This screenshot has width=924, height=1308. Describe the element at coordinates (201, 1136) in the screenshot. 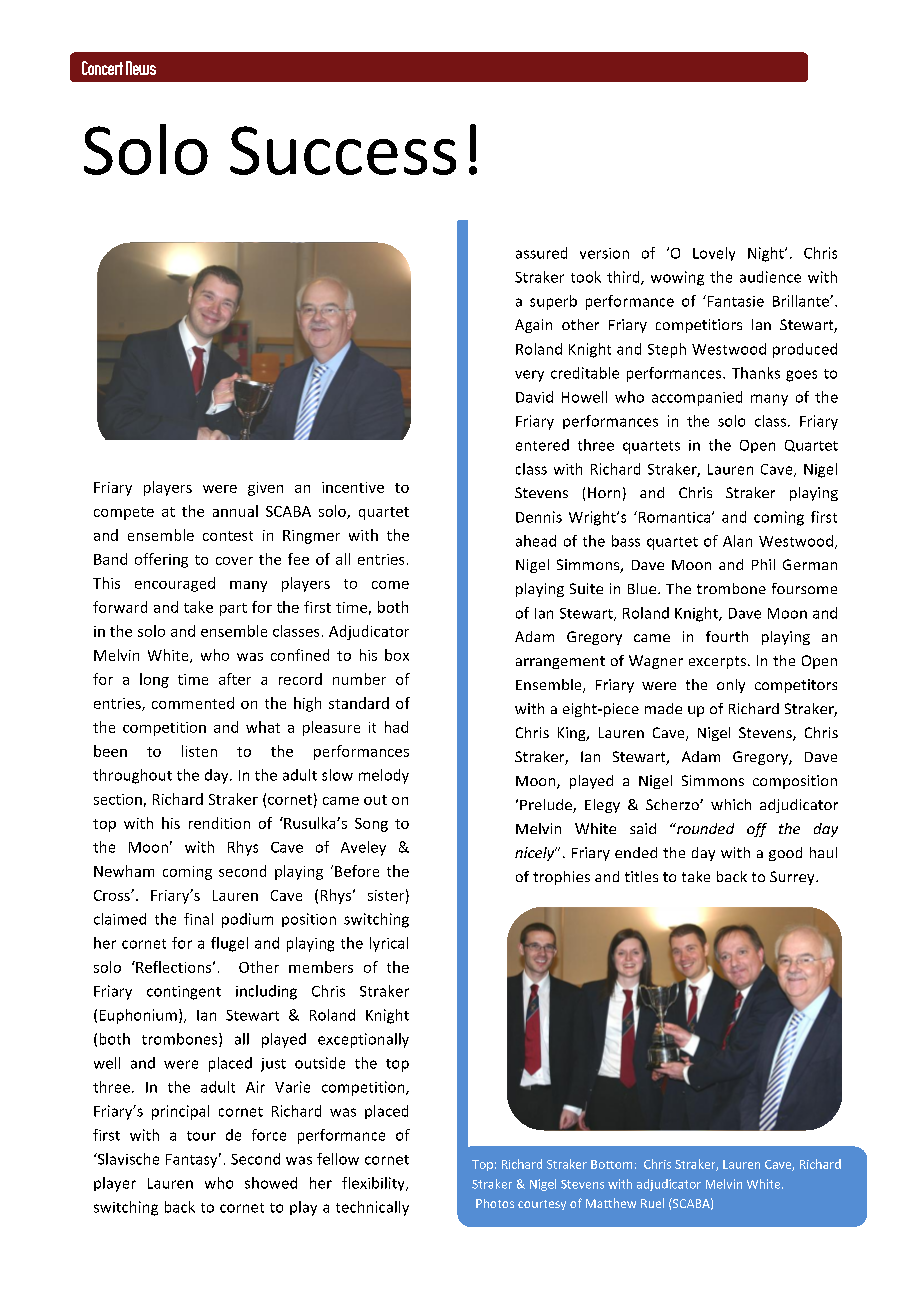

I see `tour` at that location.
